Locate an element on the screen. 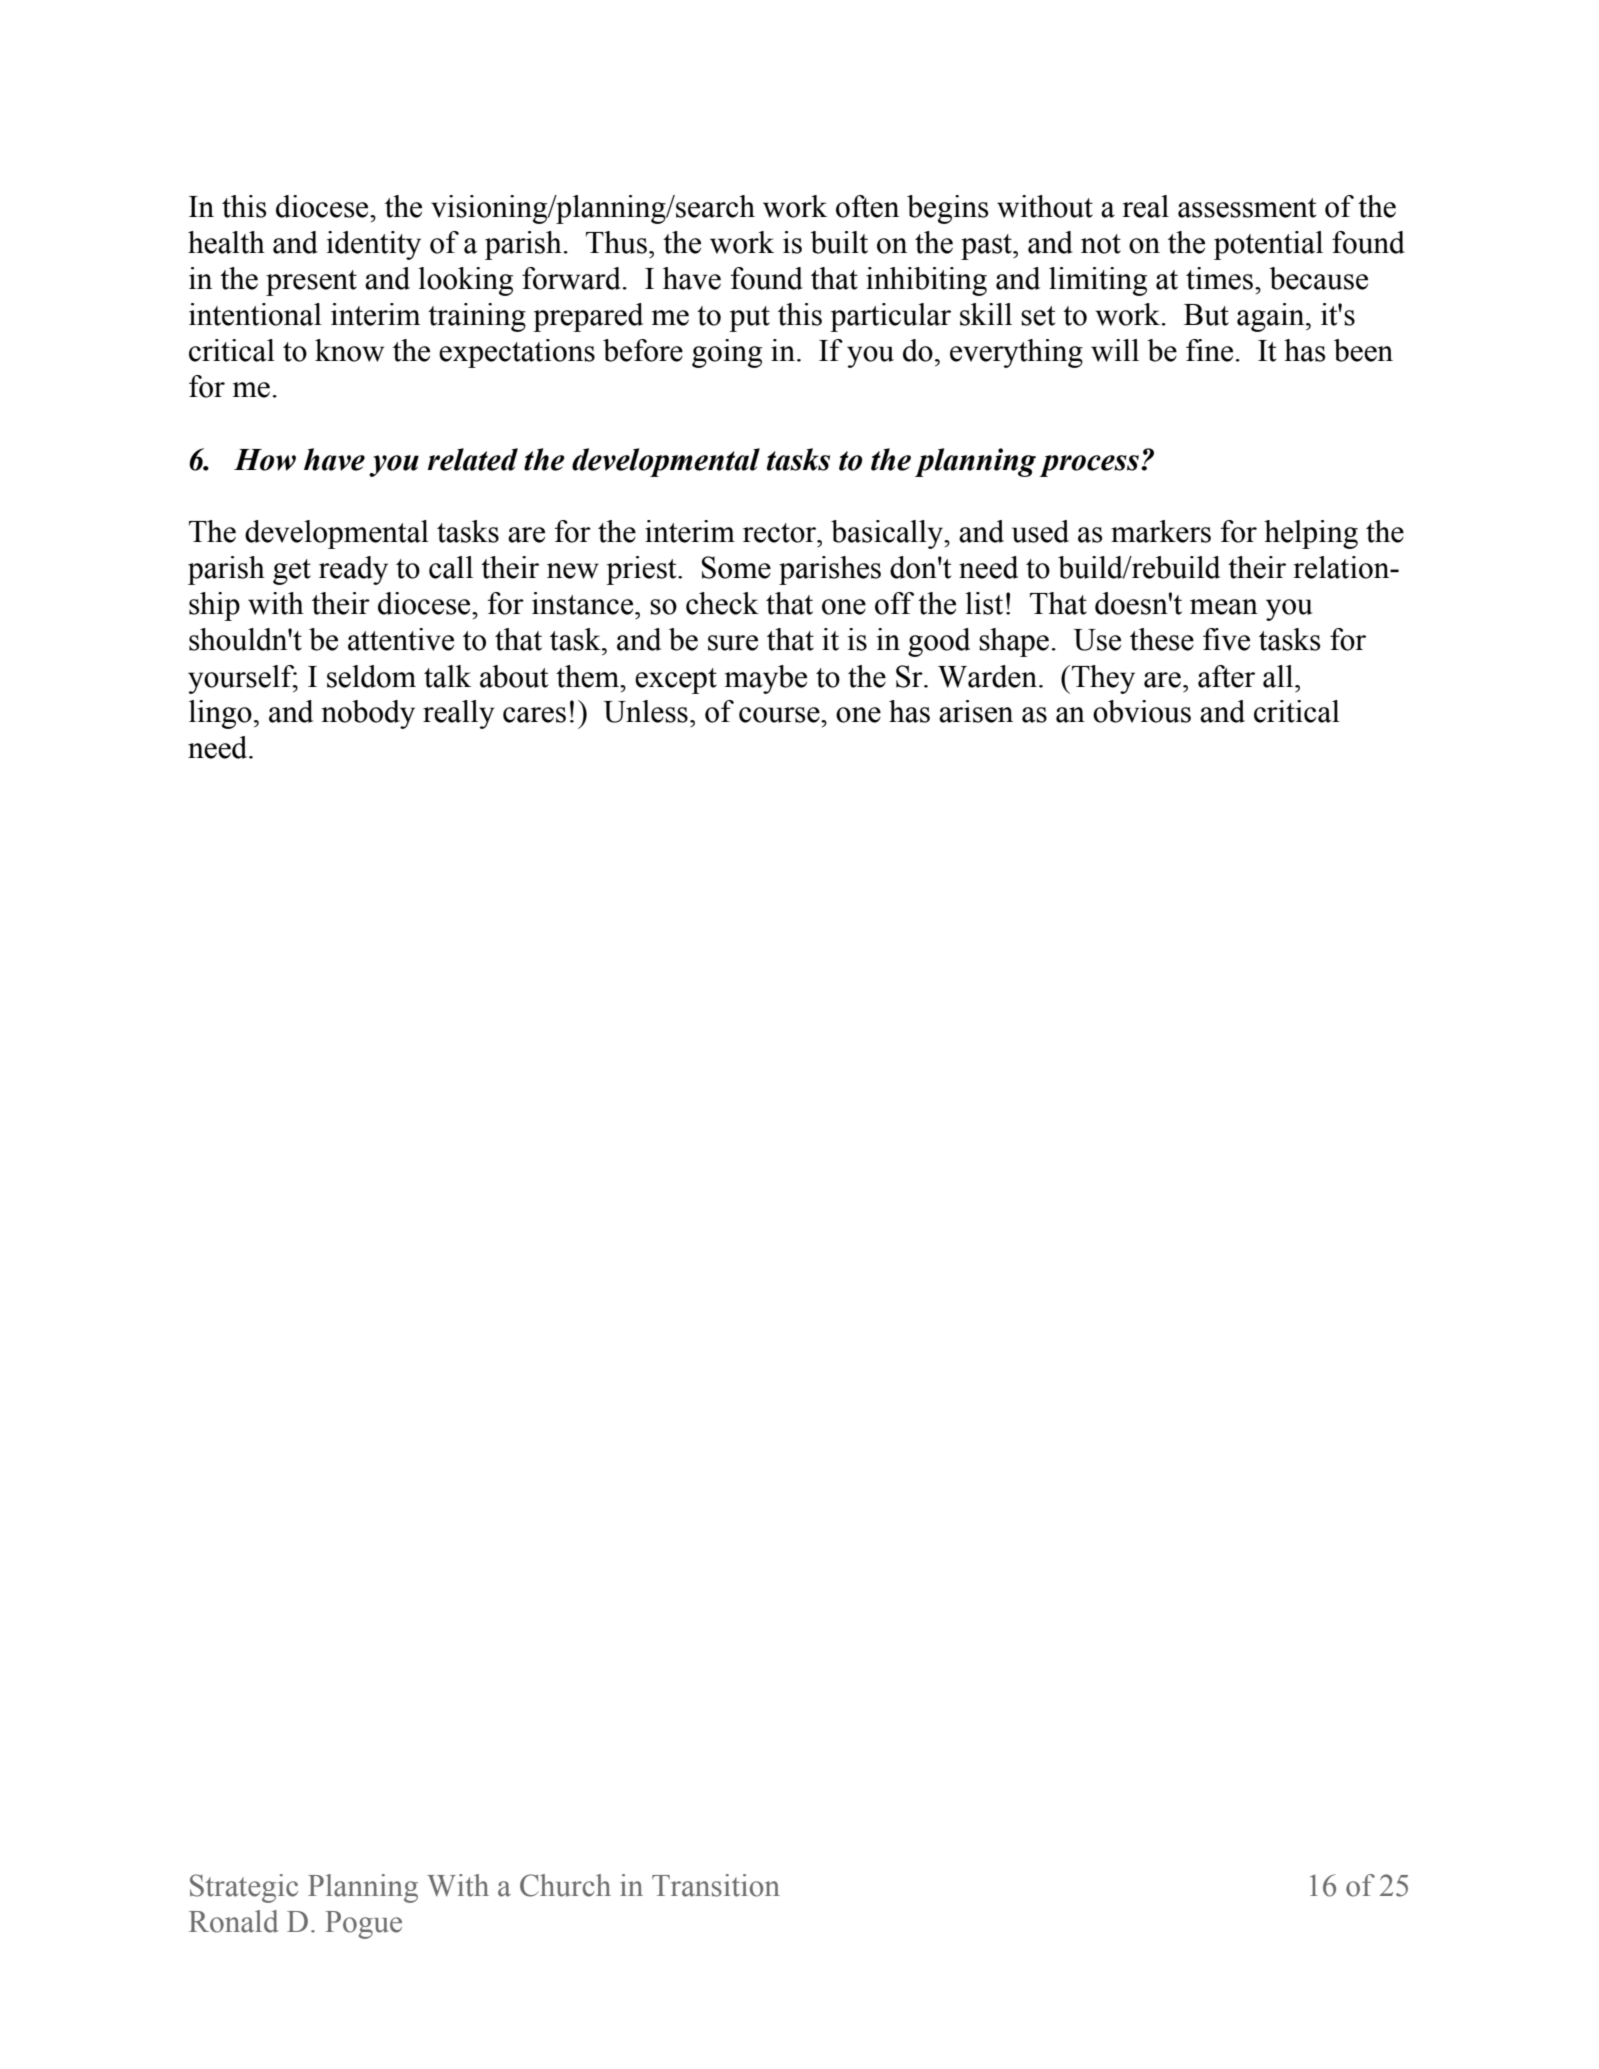 The width and height of the screenshot is (1599, 2069). maybe is located at coordinates (766, 679).
